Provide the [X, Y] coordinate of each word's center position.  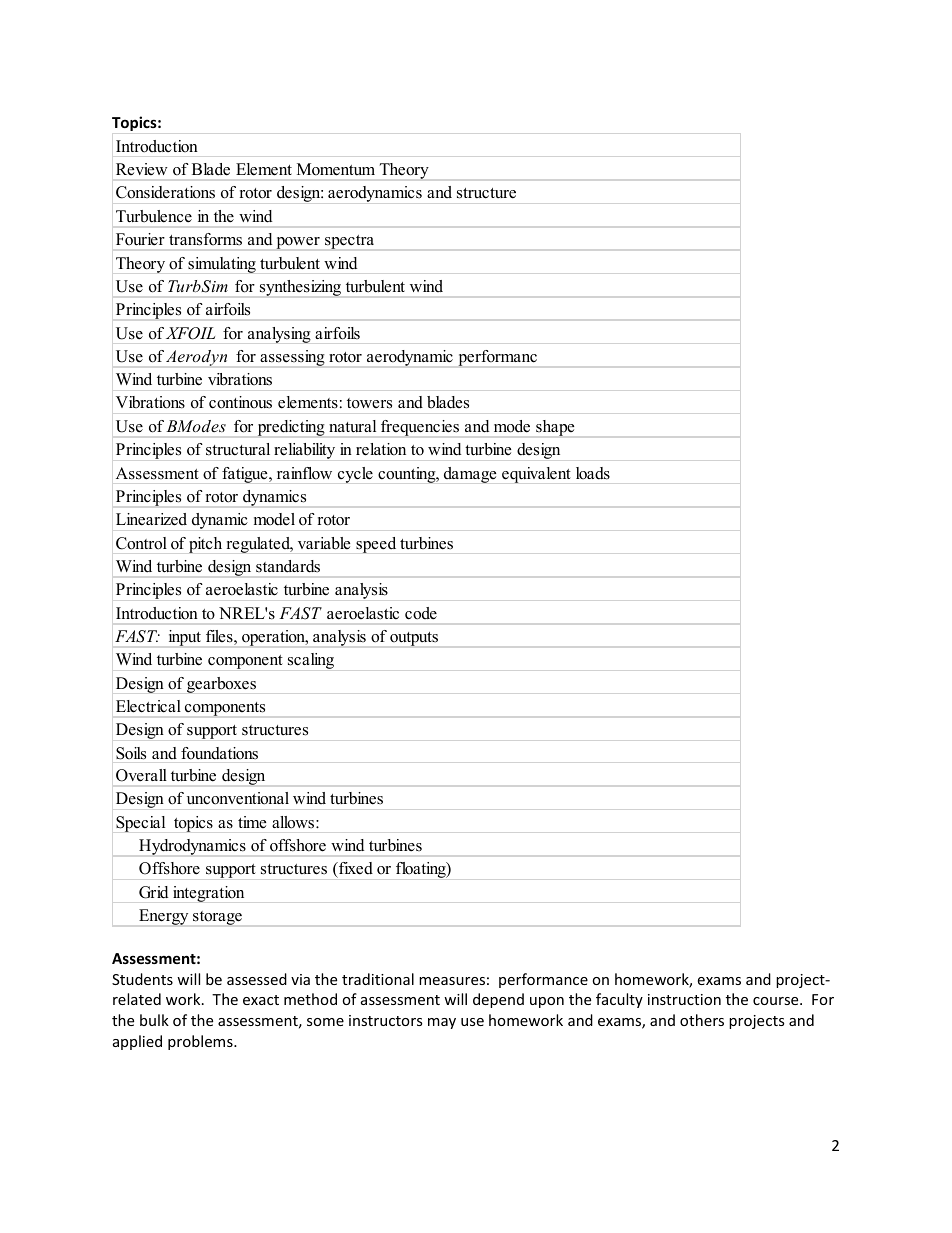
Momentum [336, 169]
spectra [349, 242]
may [442, 1023]
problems [201, 1042]
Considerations [165, 192]
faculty [619, 1000]
